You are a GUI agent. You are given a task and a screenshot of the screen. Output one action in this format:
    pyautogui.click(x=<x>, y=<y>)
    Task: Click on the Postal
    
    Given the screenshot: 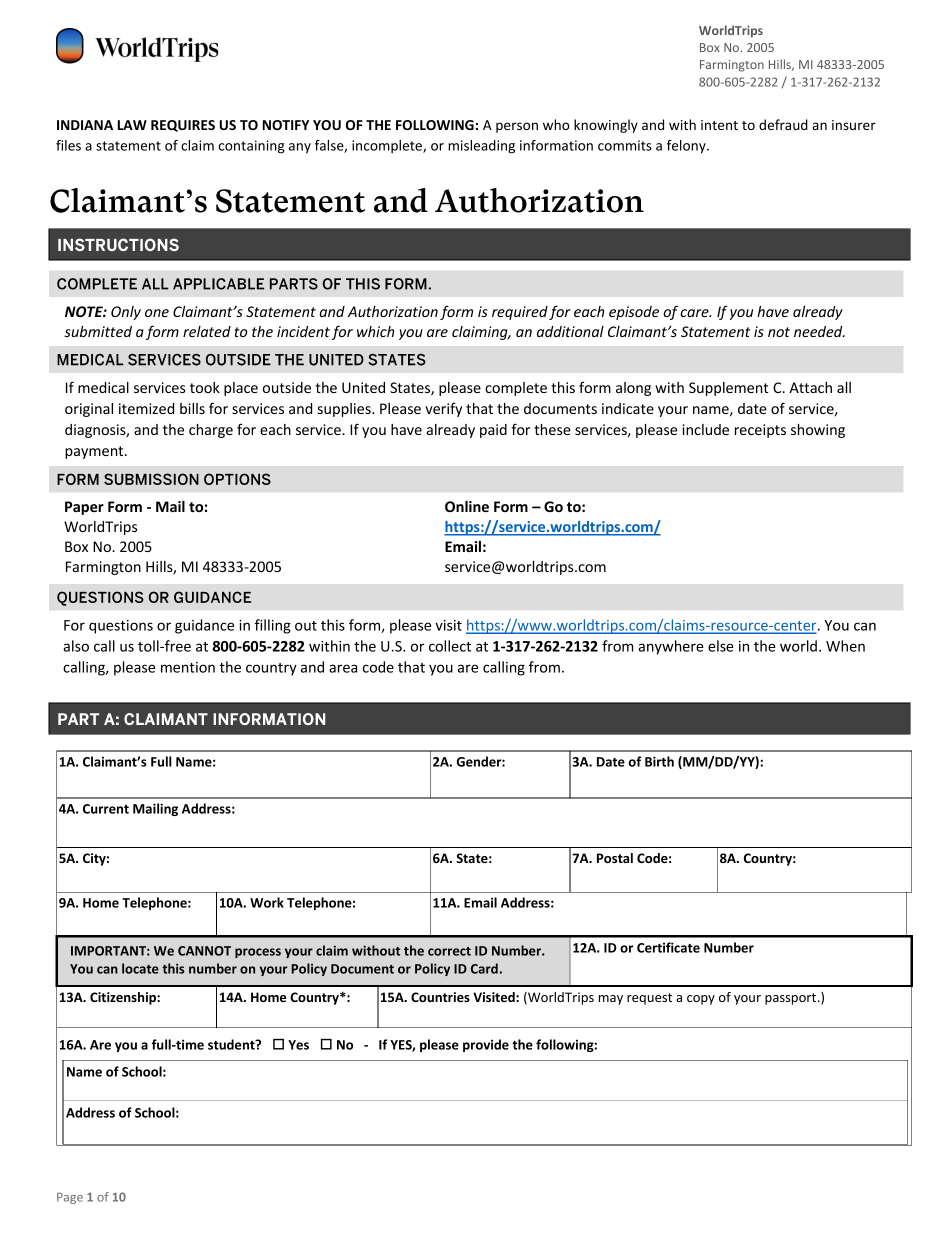 What is the action you would take?
    pyautogui.click(x=615, y=858)
